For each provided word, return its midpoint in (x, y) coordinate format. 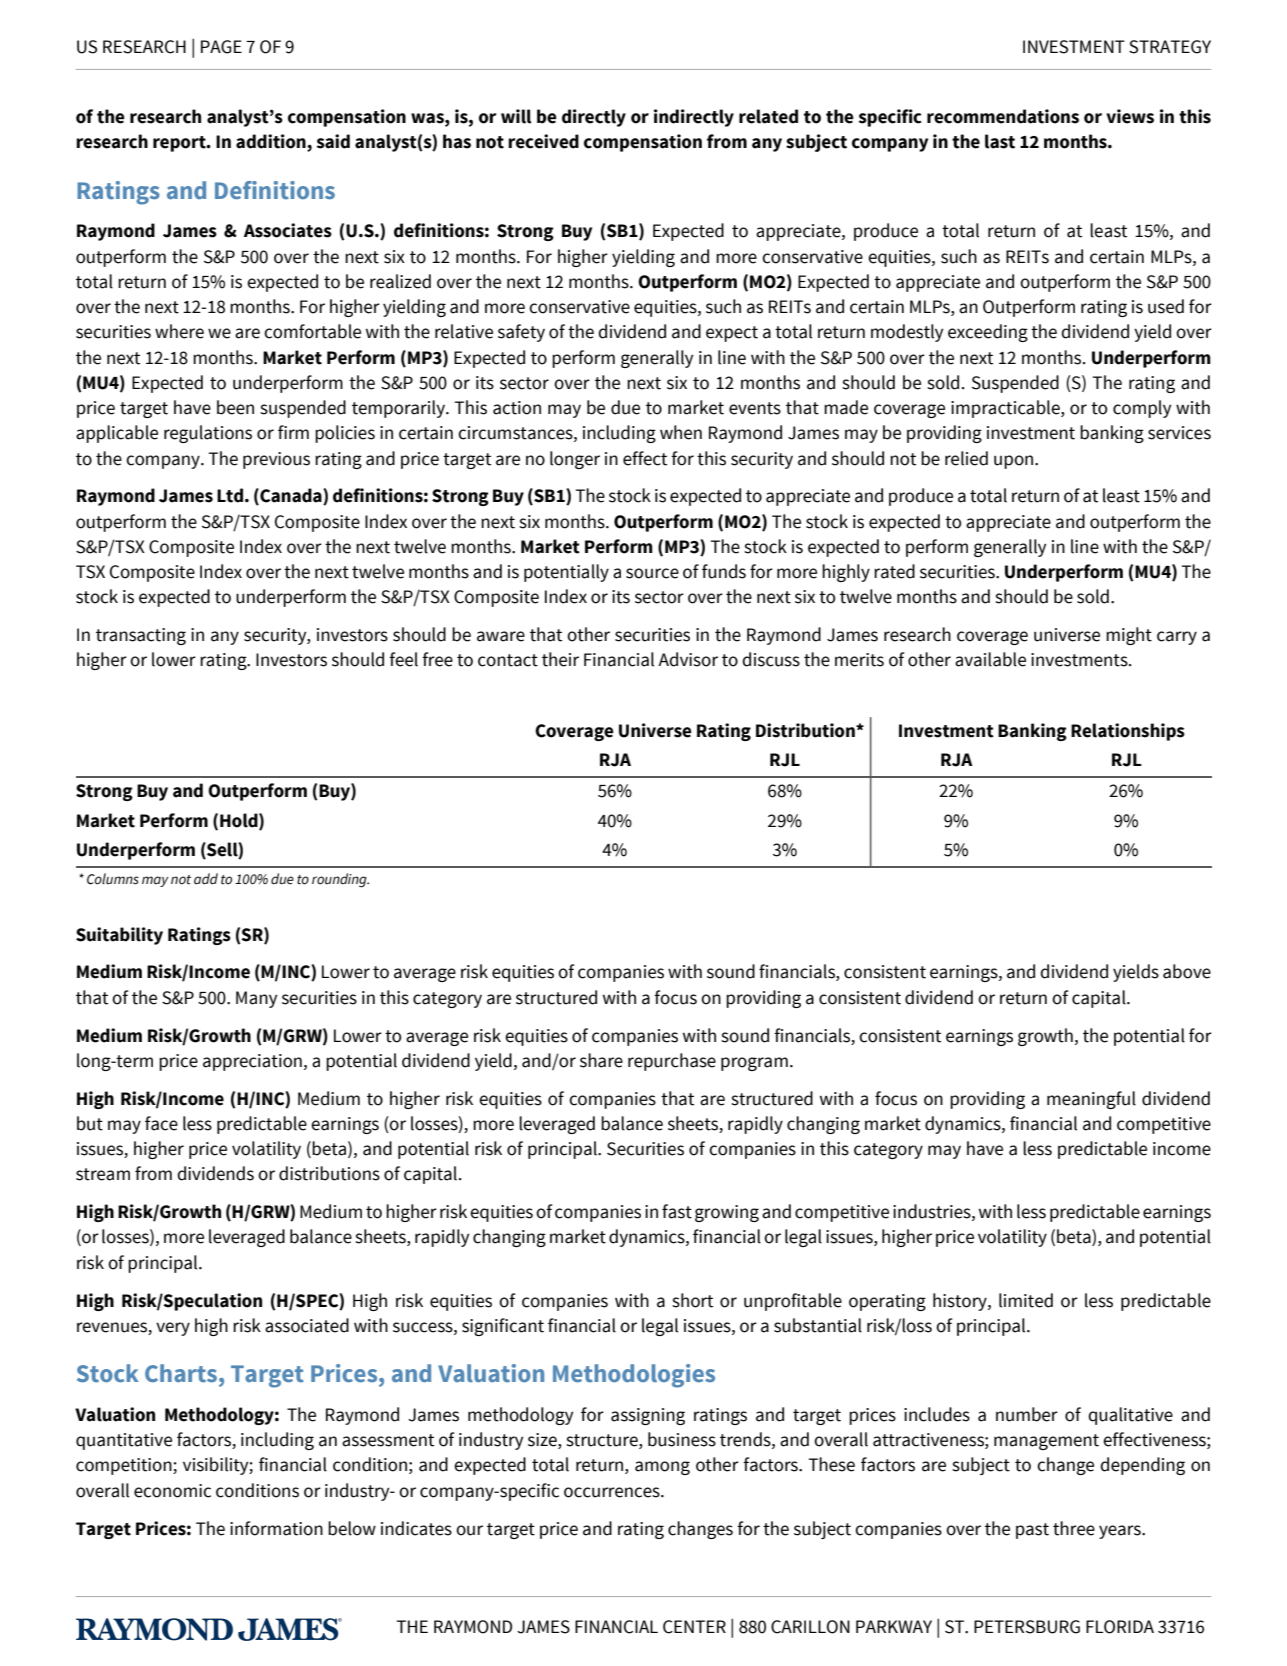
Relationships (1128, 732)
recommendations (1003, 116)
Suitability (119, 936)
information (276, 1528)
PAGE (221, 47)
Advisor (688, 659)
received (543, 141)
